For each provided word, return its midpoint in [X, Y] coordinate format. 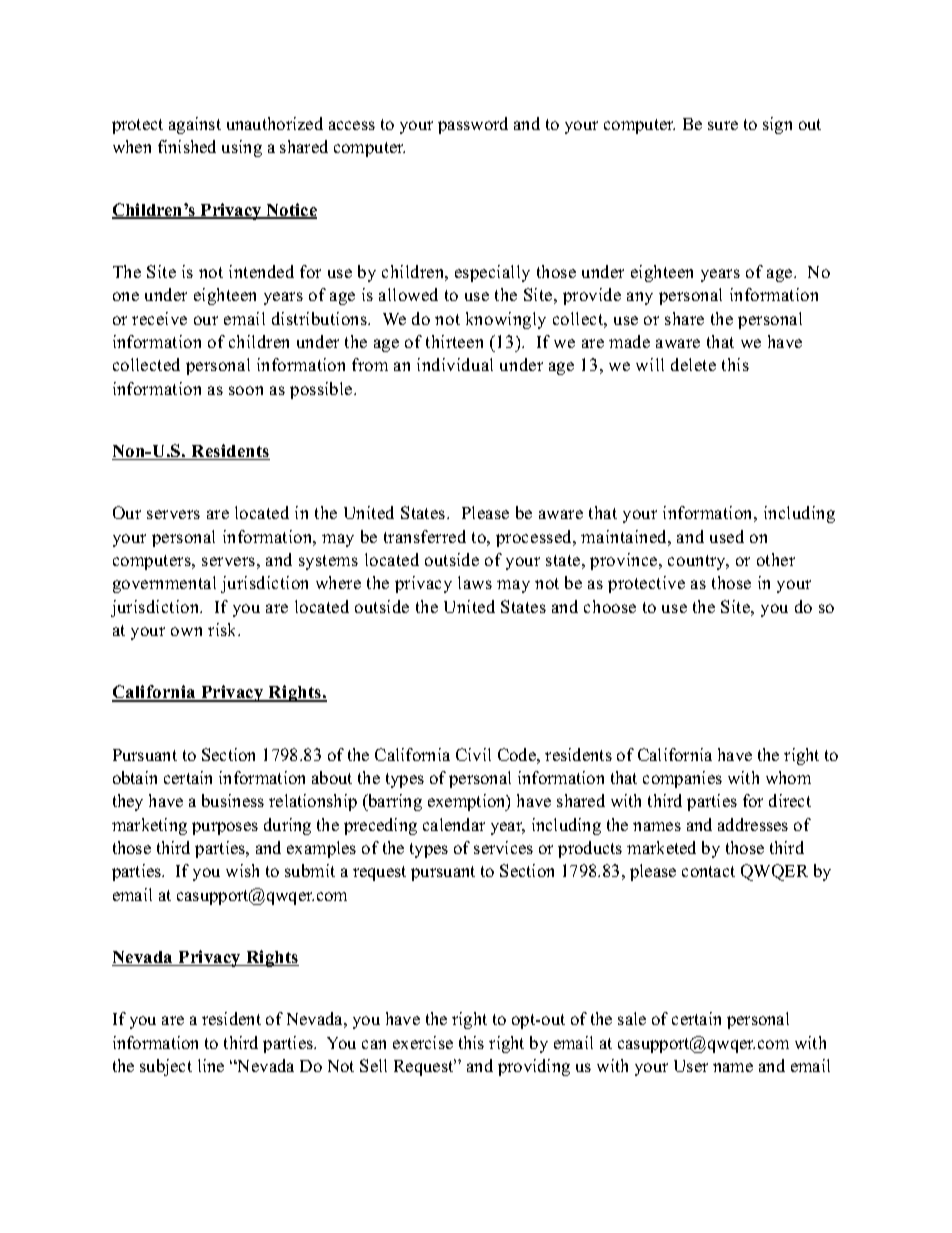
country [698, 562]
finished [187, 146]
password [473, 125]
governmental [164, 584]
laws [475, 582]
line [211, 1065]
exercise [423, 1042]
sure [723, 125]
